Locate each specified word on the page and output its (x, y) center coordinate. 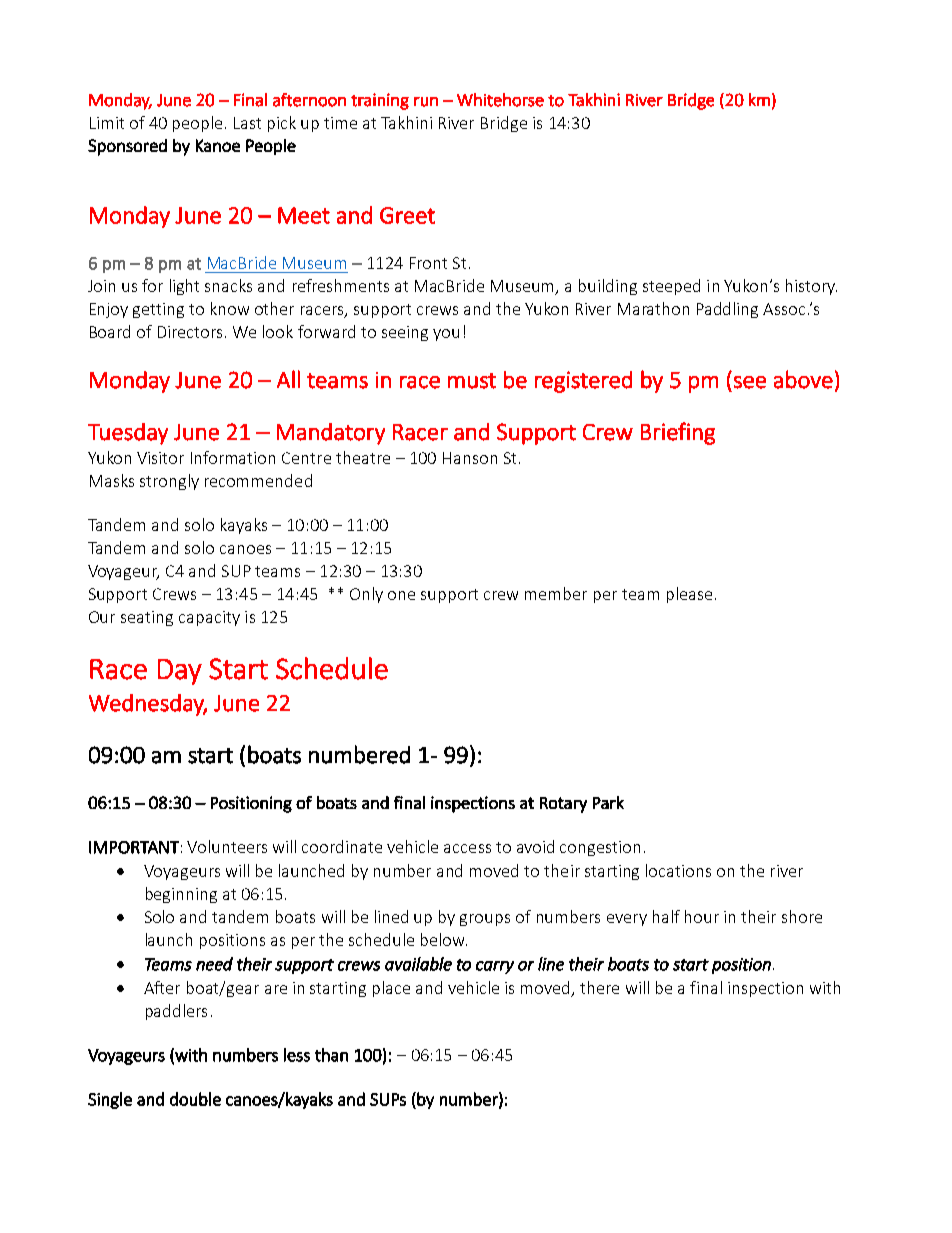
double (195, 1099)
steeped (671, 287)
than (331, 1055)
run (426, 102)
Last (247, 123)
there (599, 987)
